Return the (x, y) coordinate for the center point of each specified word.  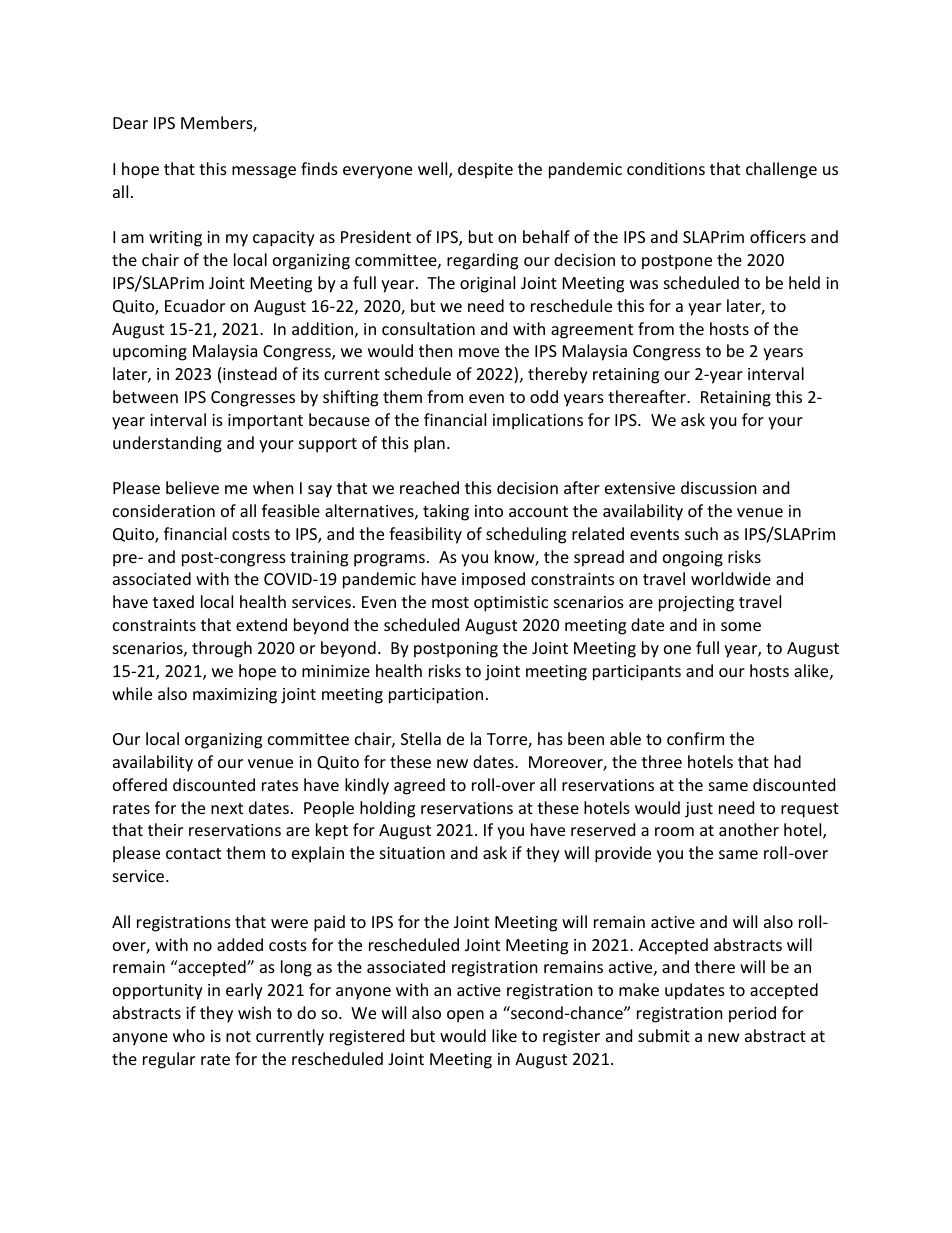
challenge (781, 170)
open (465, 1016)
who (189, 1035)
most (450, 602)
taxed (173, 601)
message (264, 172)
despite (485, 170)
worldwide (731, 578)
